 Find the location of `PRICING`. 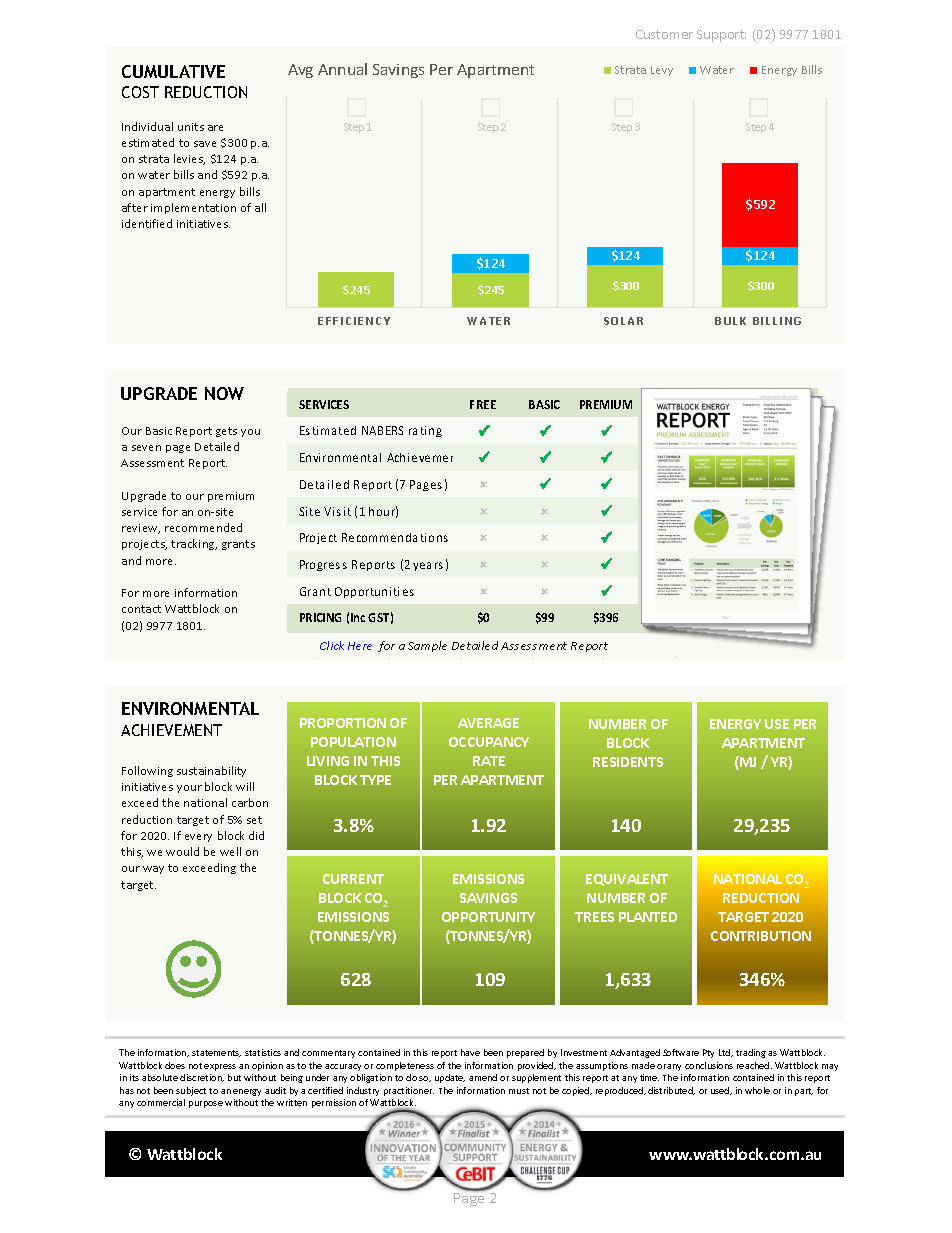

PRICING is located at coordinates (320, 617).
